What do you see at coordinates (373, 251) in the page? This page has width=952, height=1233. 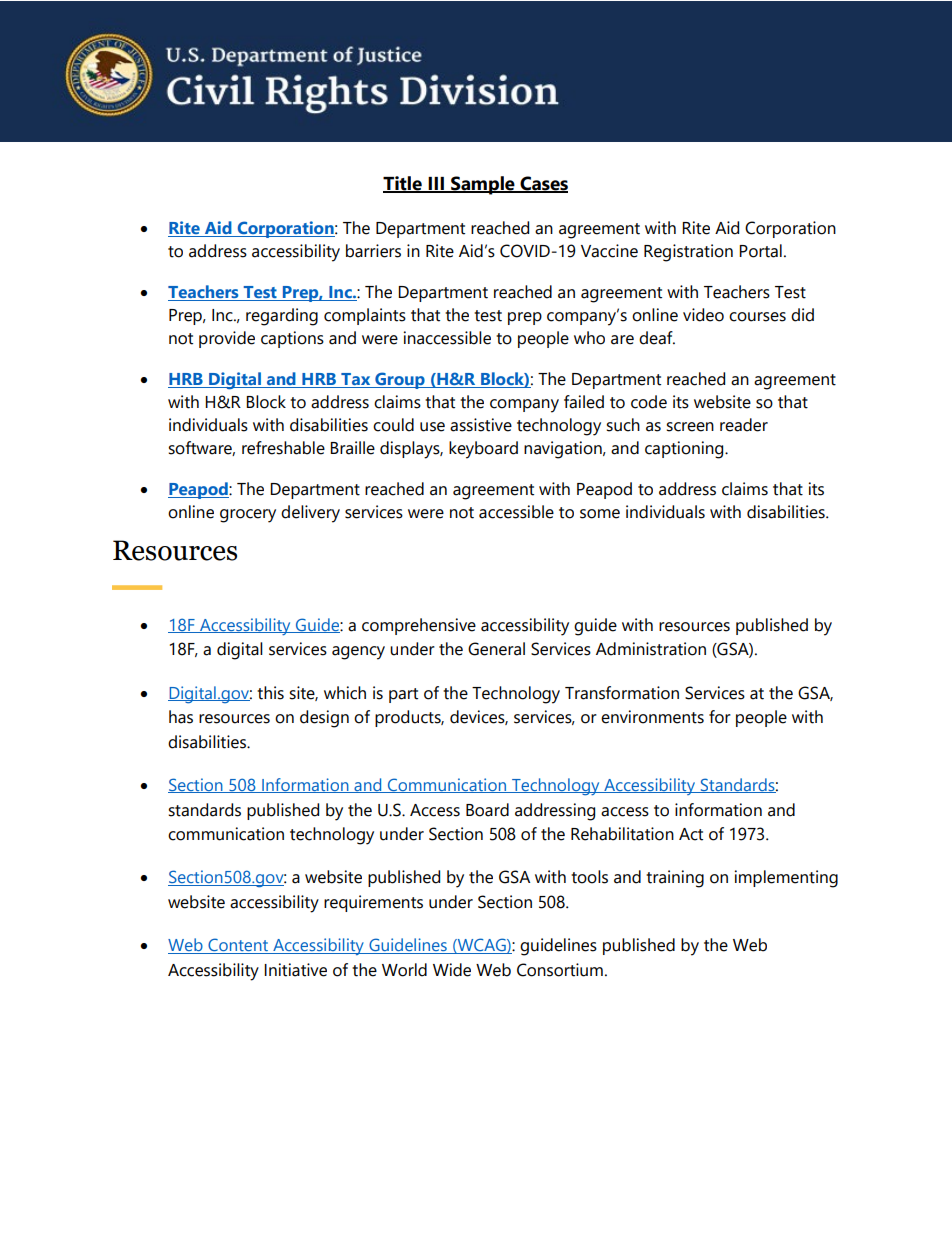 I see `barriers` at bounding box center [373, 251].
